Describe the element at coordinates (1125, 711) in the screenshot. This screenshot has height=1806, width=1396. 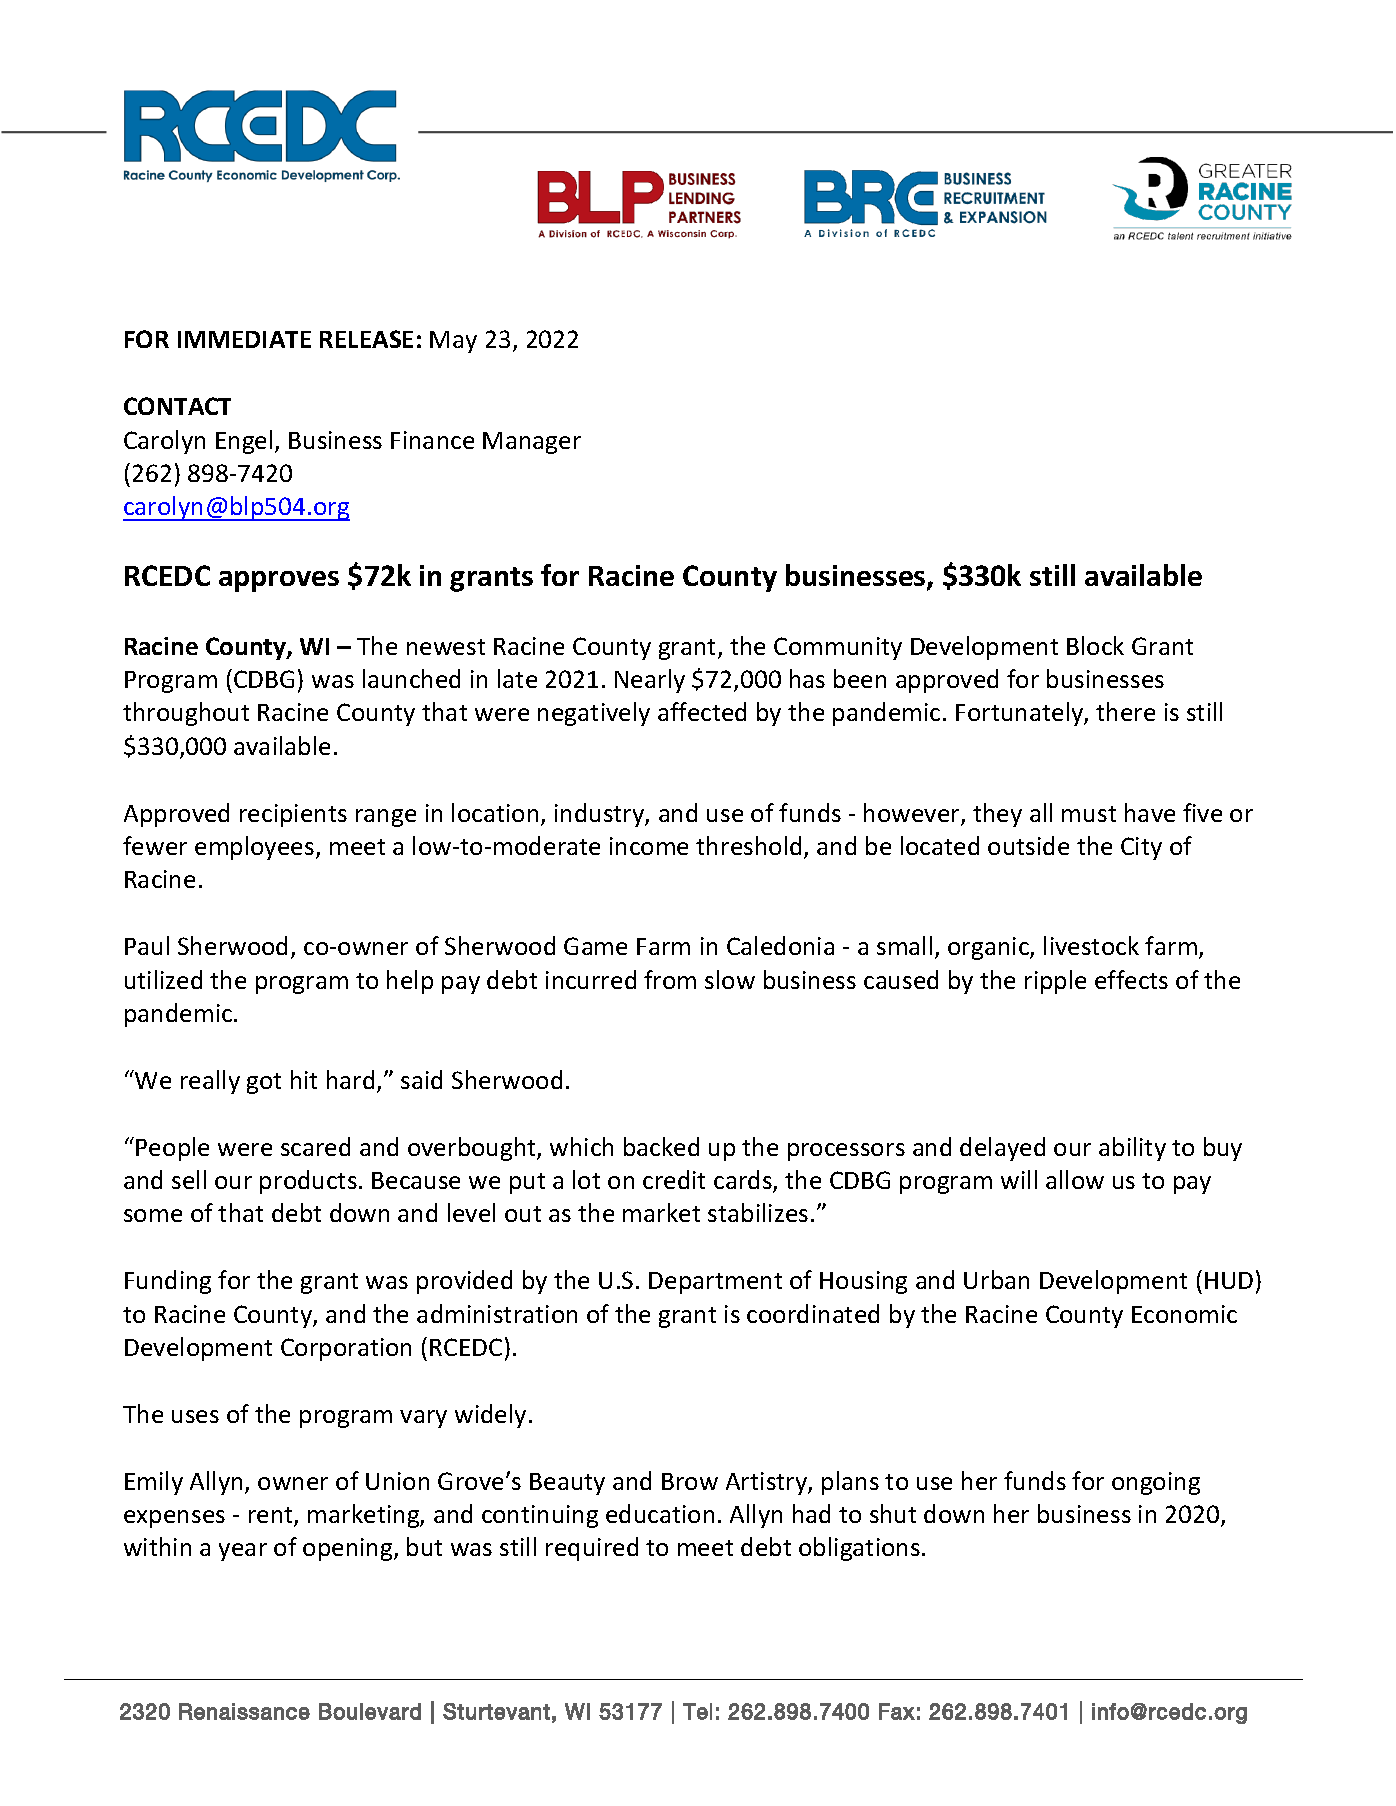
I see `there` at that location.
